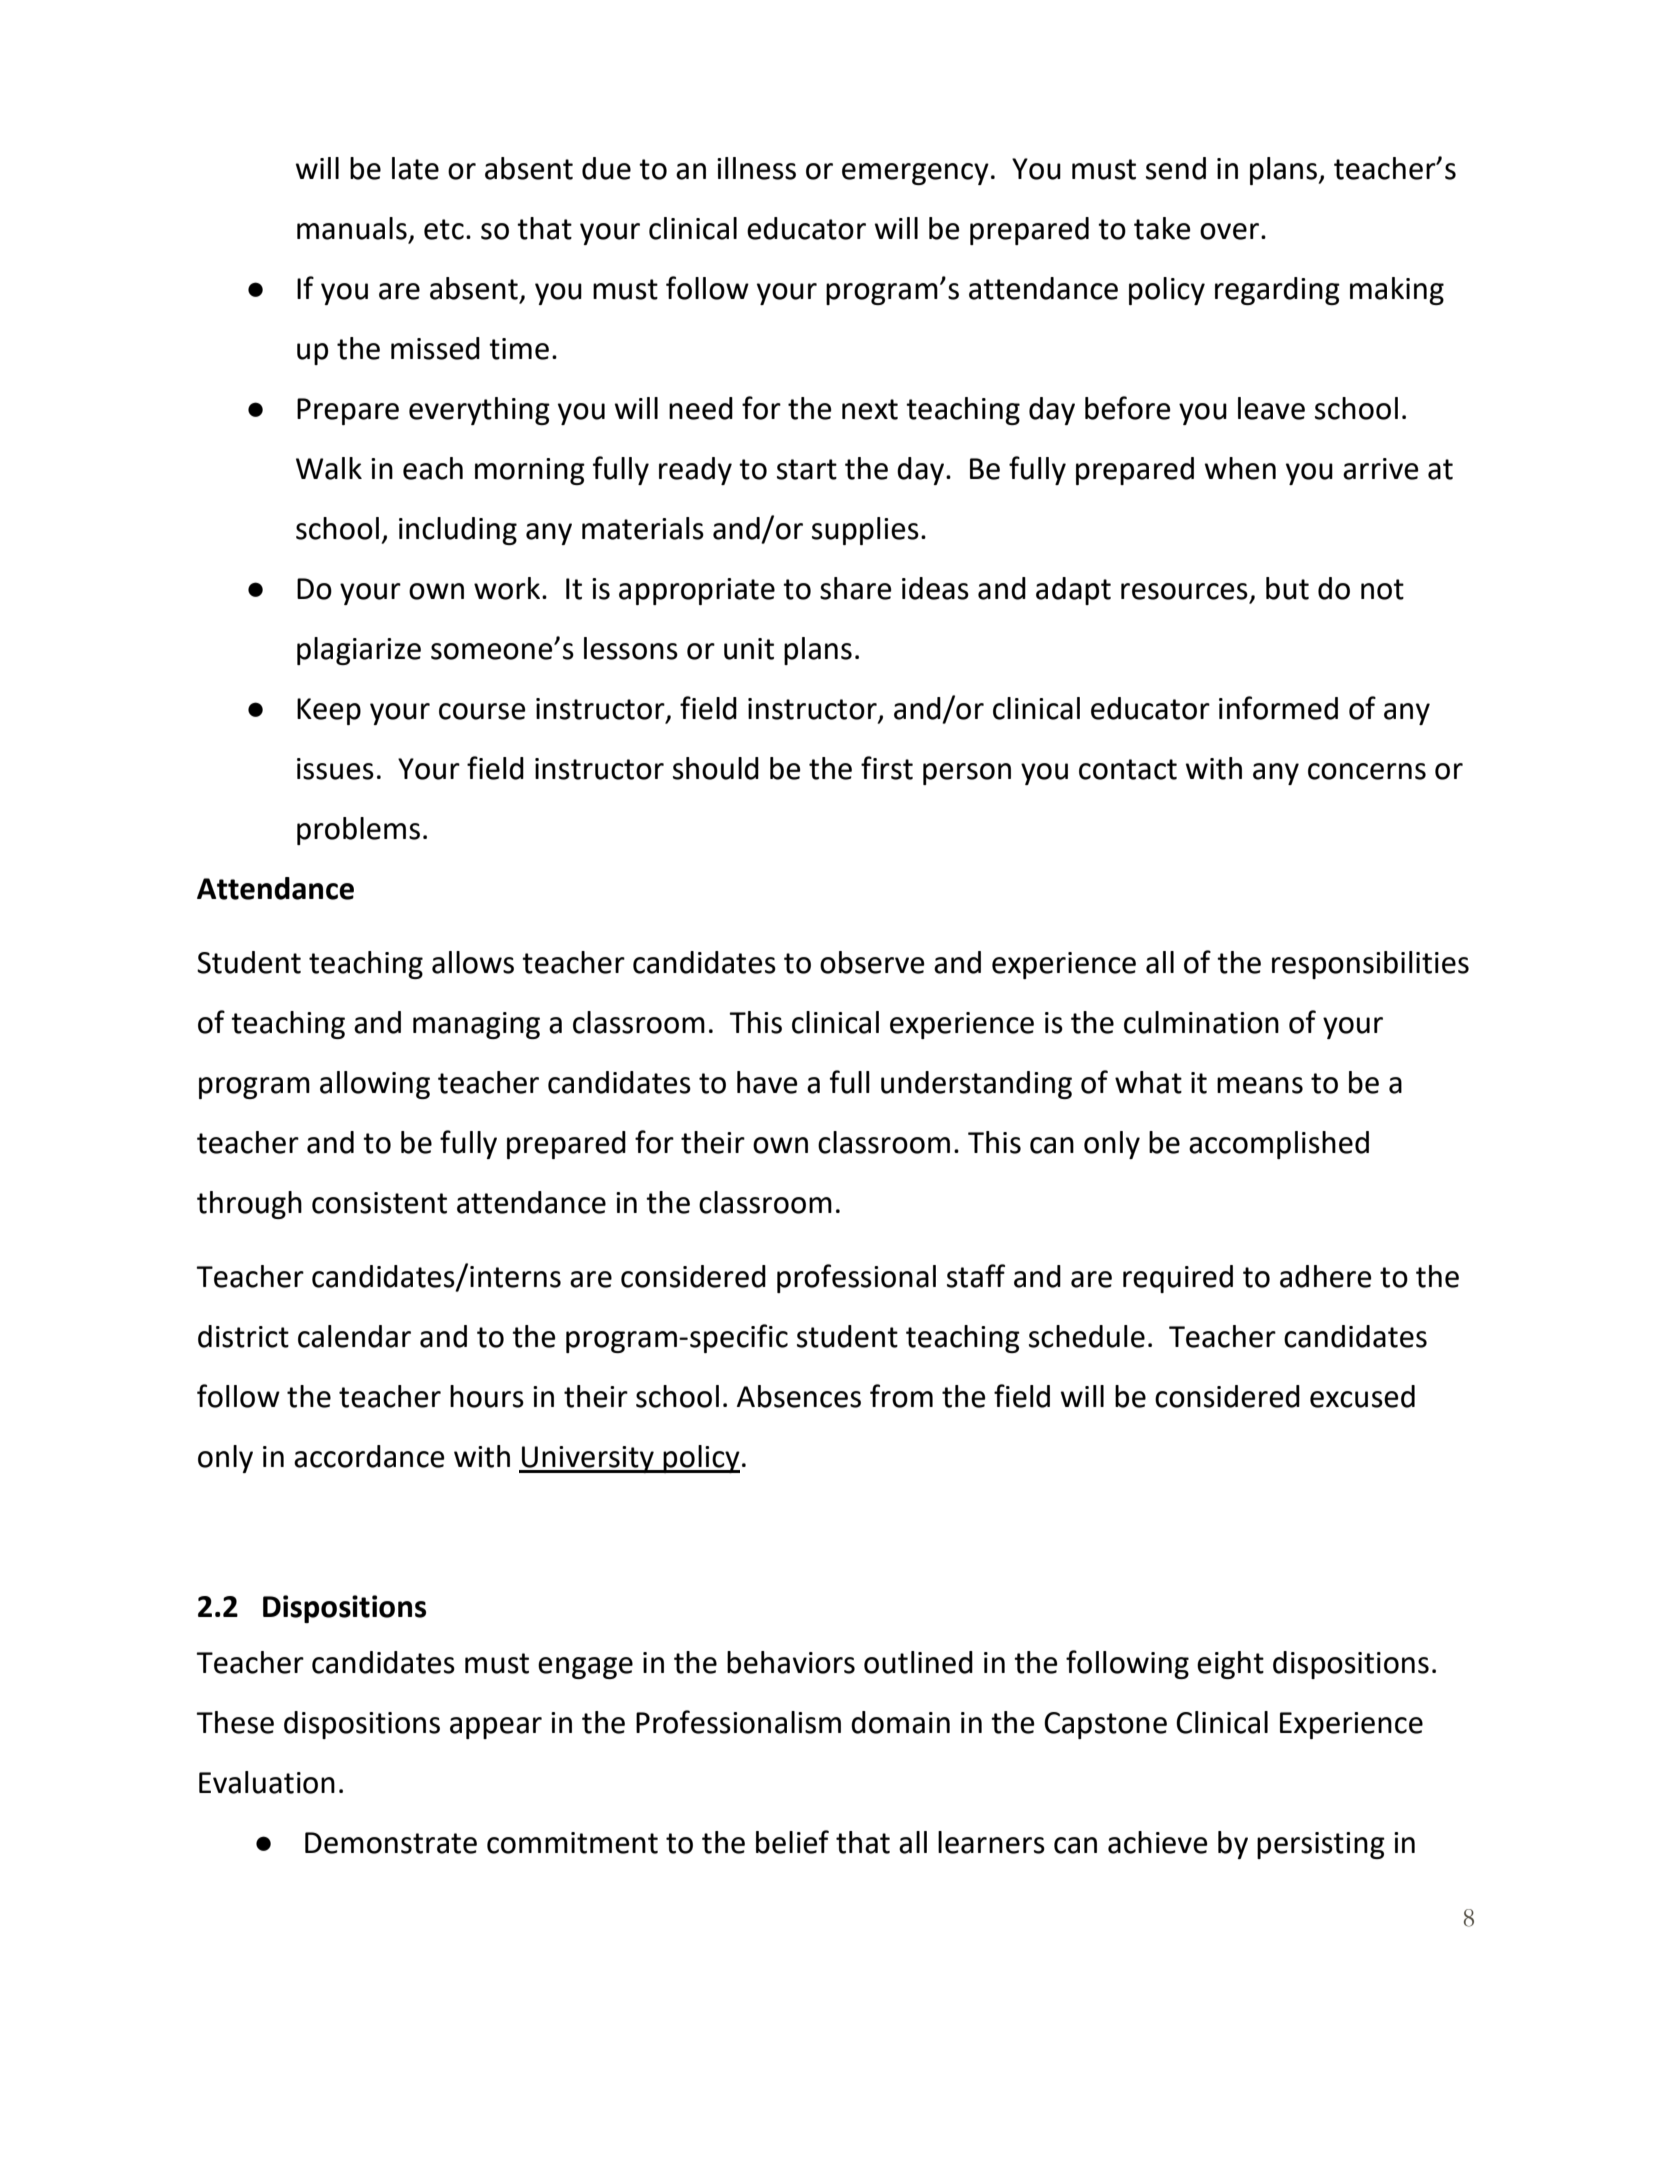  I want to click on manuals, so click(352, 228).
